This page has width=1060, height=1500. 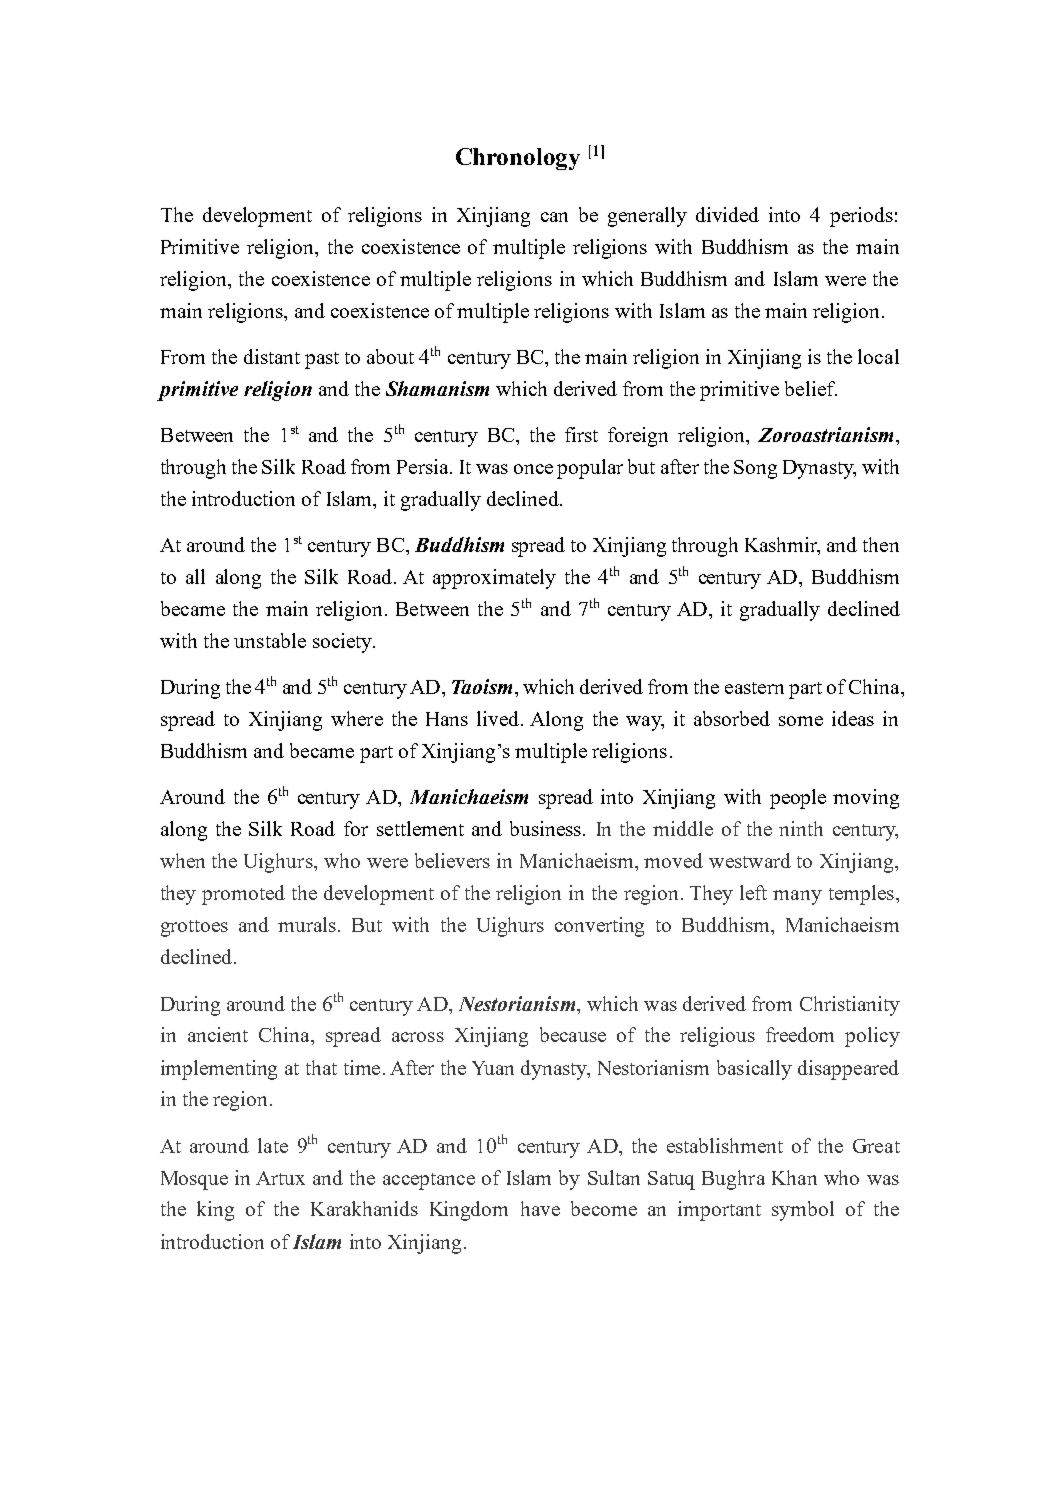 I want to click on murals, so click(x=308, y=924).
